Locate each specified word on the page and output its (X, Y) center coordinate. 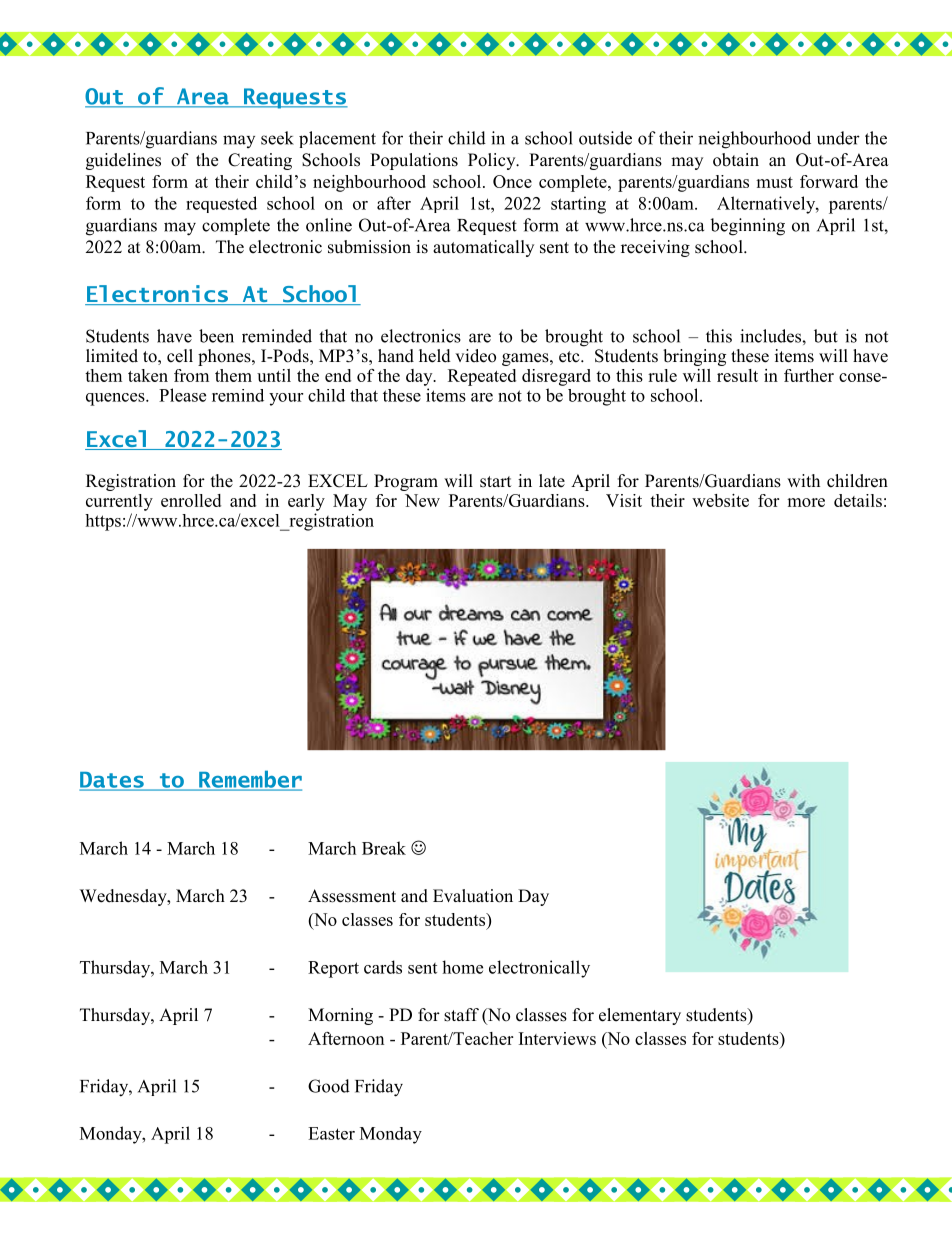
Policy (493, 161)
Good (329, 1086)
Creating (260, 161)
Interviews (557, 1038)
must (774, 182)
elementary (640, 1016)
